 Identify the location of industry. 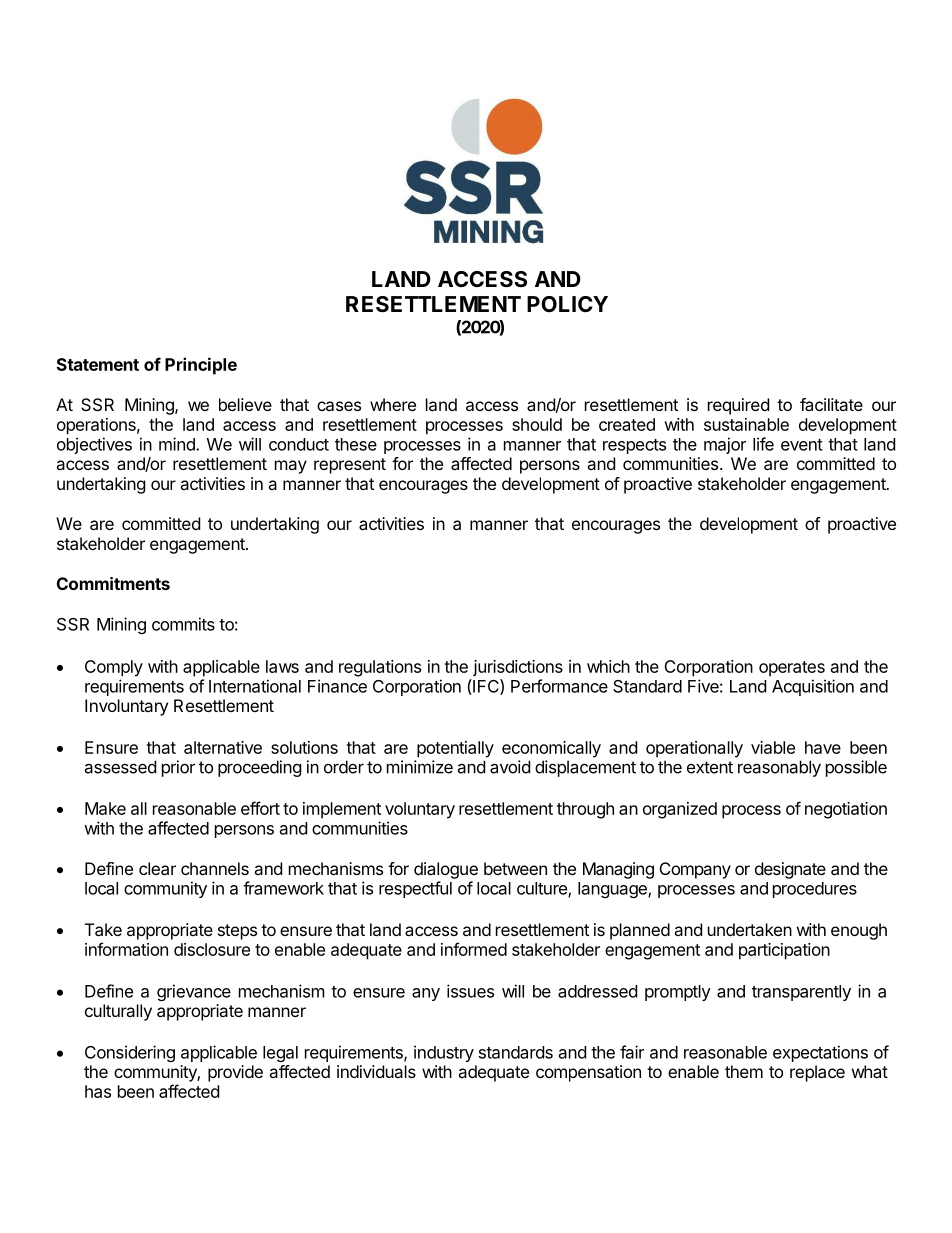
(444, 1053).
